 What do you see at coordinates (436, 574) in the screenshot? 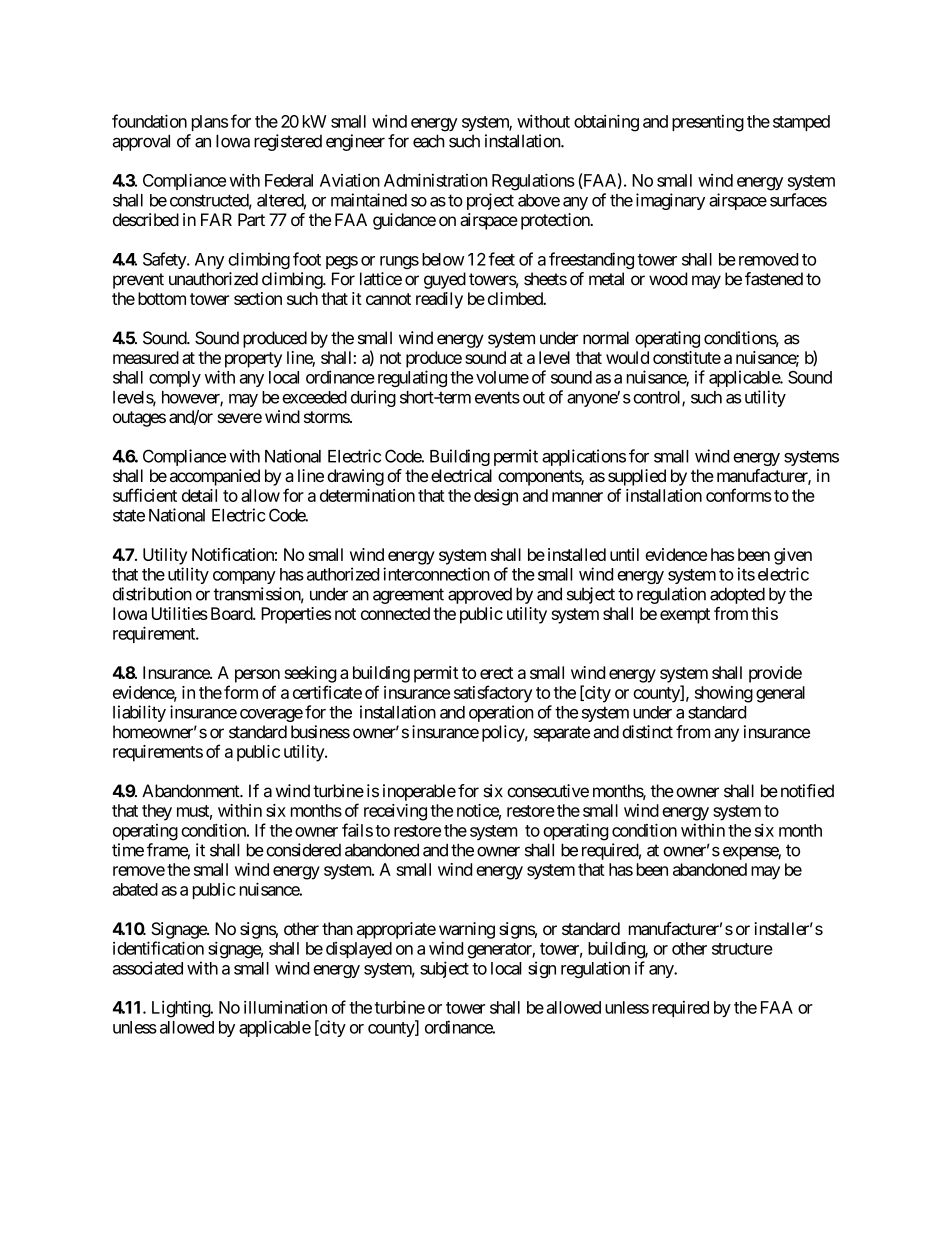
I see `interconnection` at bounding box center [436, 574].
